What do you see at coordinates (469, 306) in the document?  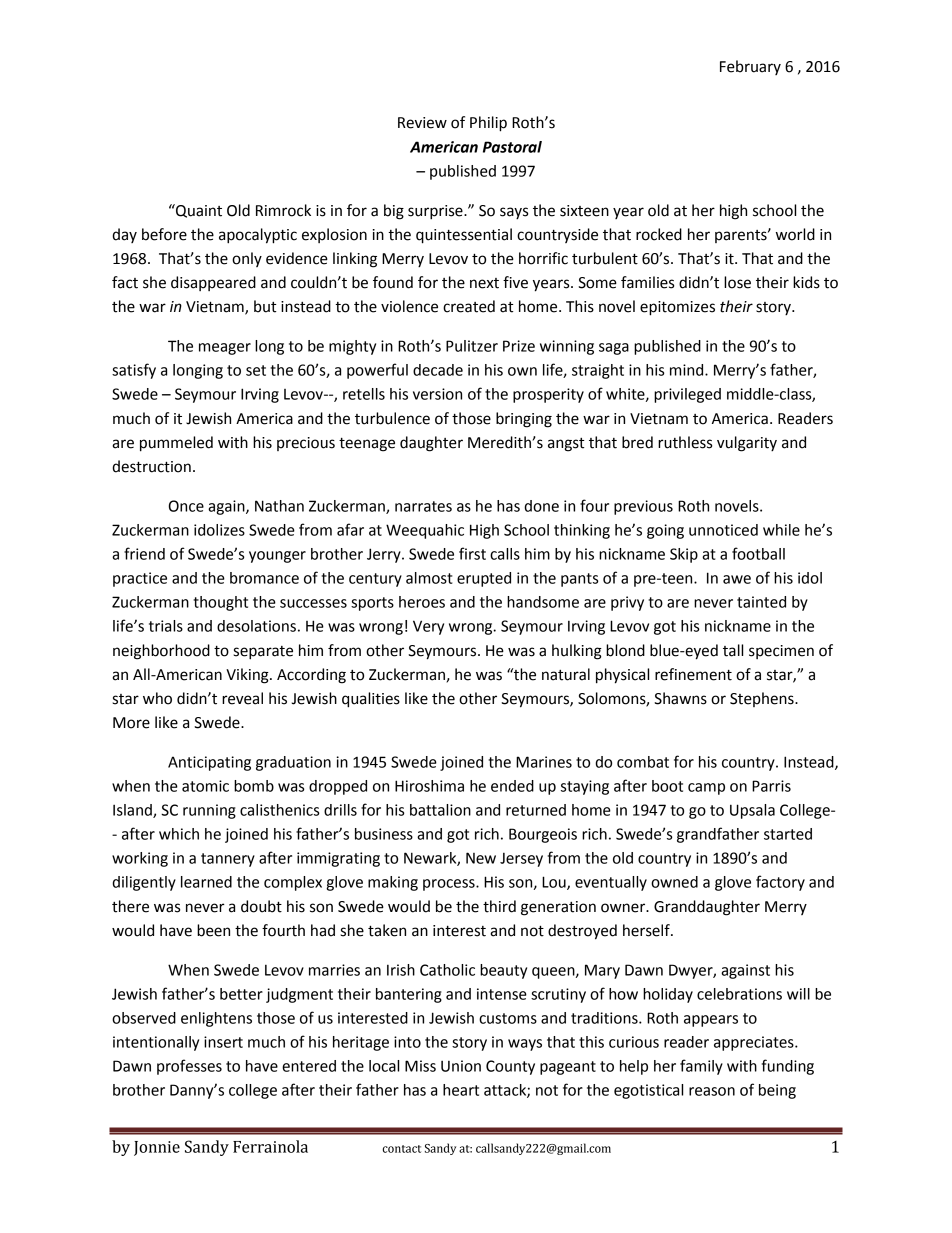 I see `created` at bounding box center [469, 306].
